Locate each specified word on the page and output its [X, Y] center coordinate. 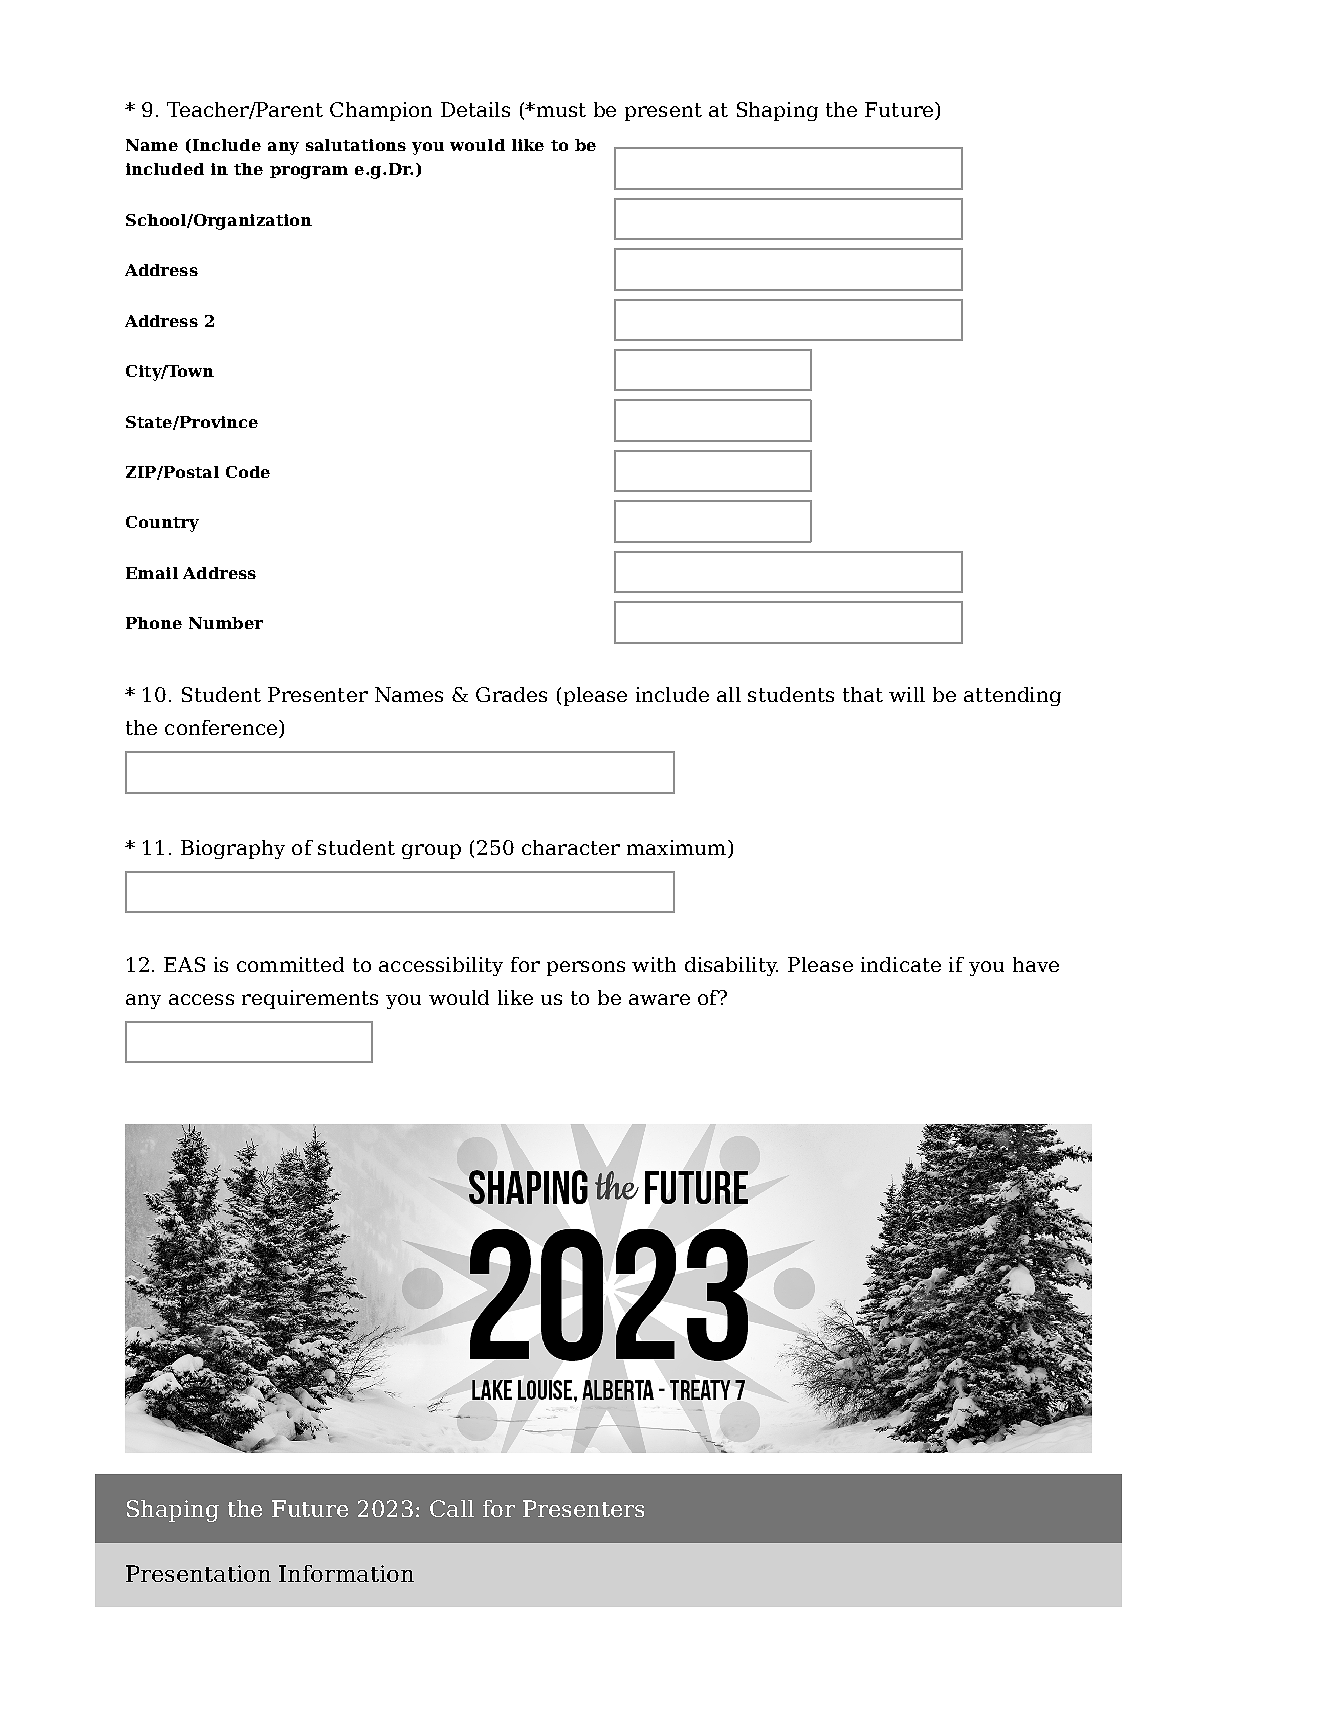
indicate [901, 964]
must [560, 110]
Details [475, 109]
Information [346, 1573]
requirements [310, 999]
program [309, 172]
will [907, 694]
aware [659, 999]
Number [226, 623]
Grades [511, 694]
